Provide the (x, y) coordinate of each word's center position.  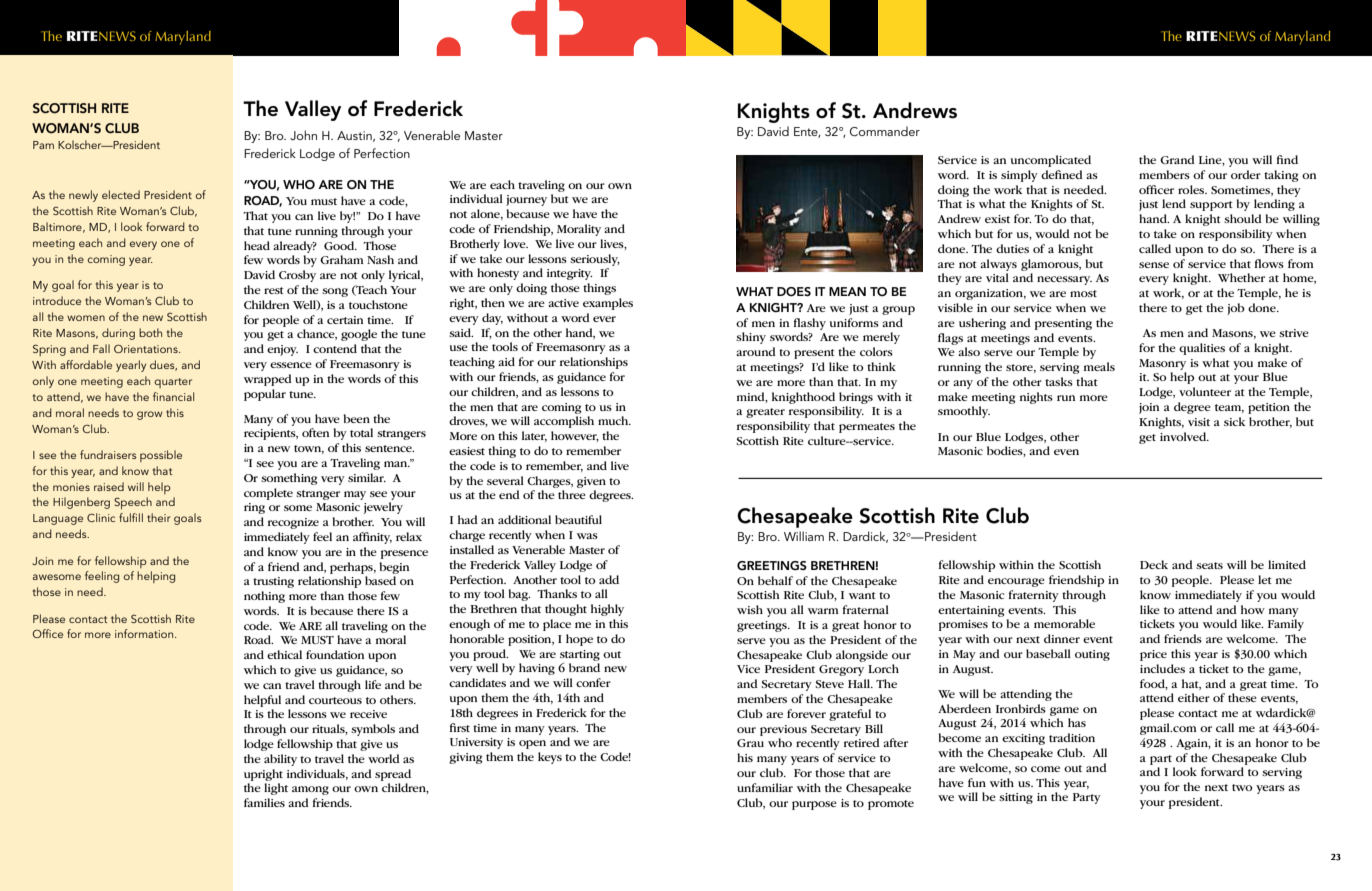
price (1153, 655)
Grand (1177, 159)
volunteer (1205, 391)
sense (1154, 265)
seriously (595, 260)
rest (274, 290)
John (303, 135)
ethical (284, 654)
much (614, 420)
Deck (1154, 564)
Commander (885, 131)
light (276, 789)
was (587, 536)
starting (580, 655)
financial (173, 396)
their (159, 517)
